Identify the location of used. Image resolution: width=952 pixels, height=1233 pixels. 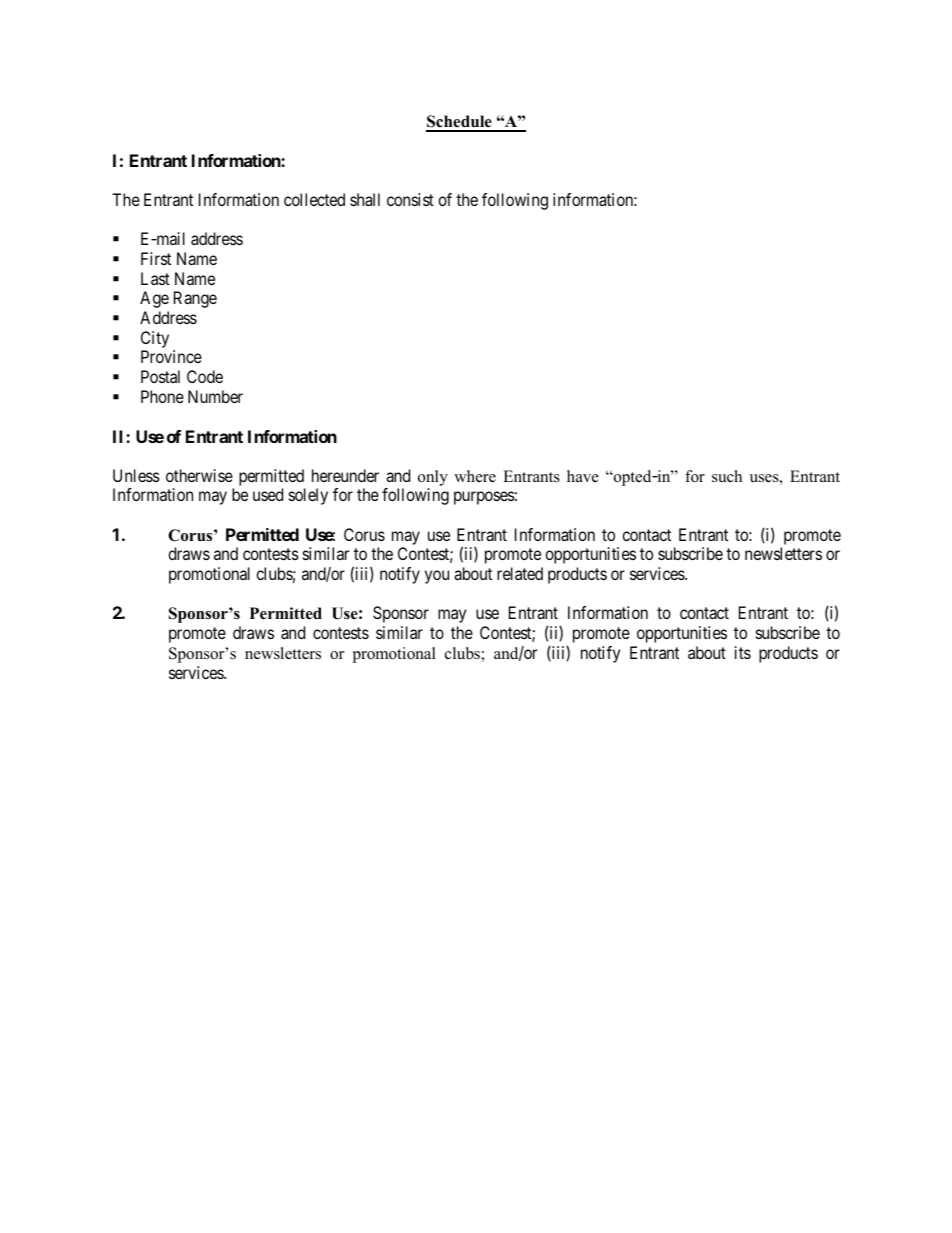
(268, 494).
